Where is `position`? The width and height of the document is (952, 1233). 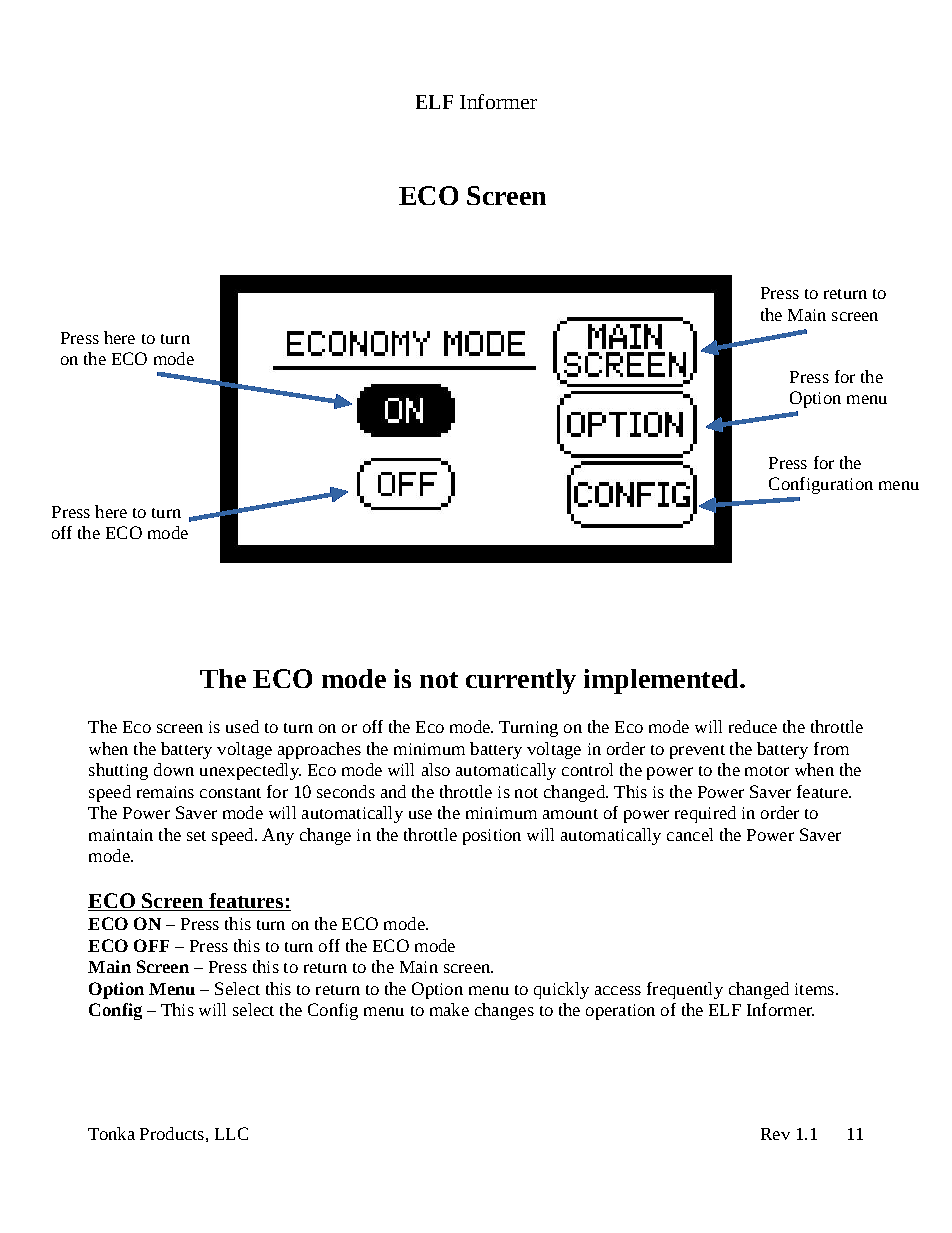
position is located at coordinates (492, 837).
